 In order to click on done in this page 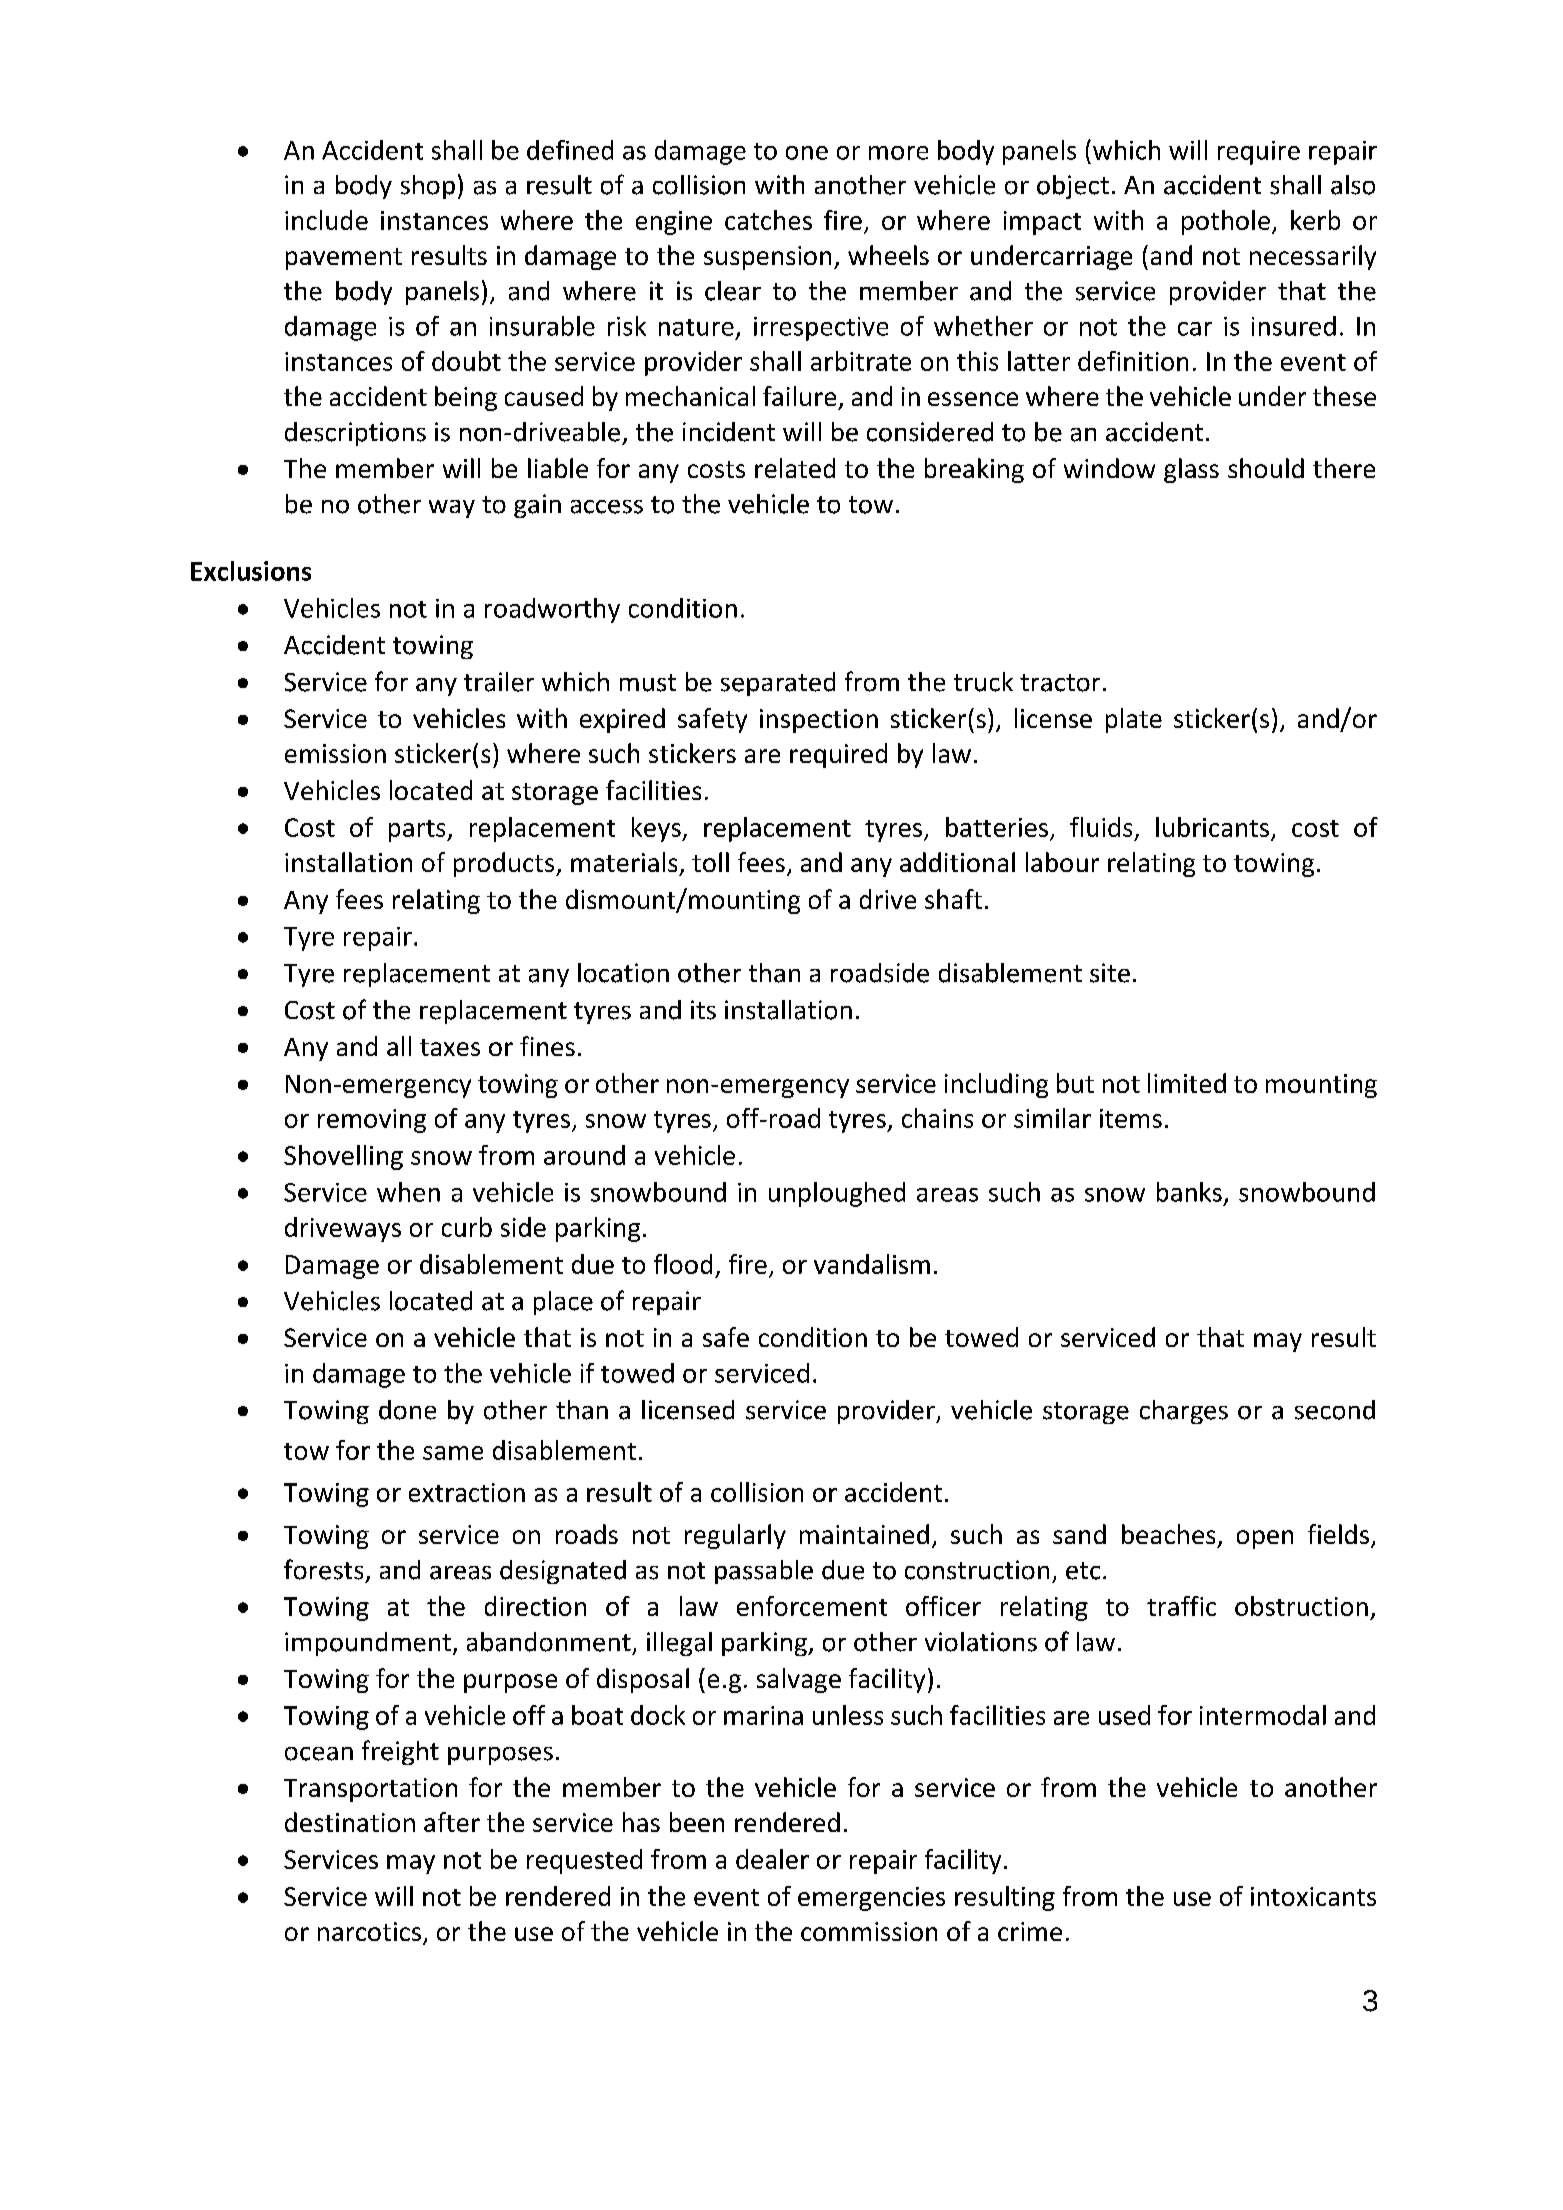, I will do `click(407, 1410)`.
